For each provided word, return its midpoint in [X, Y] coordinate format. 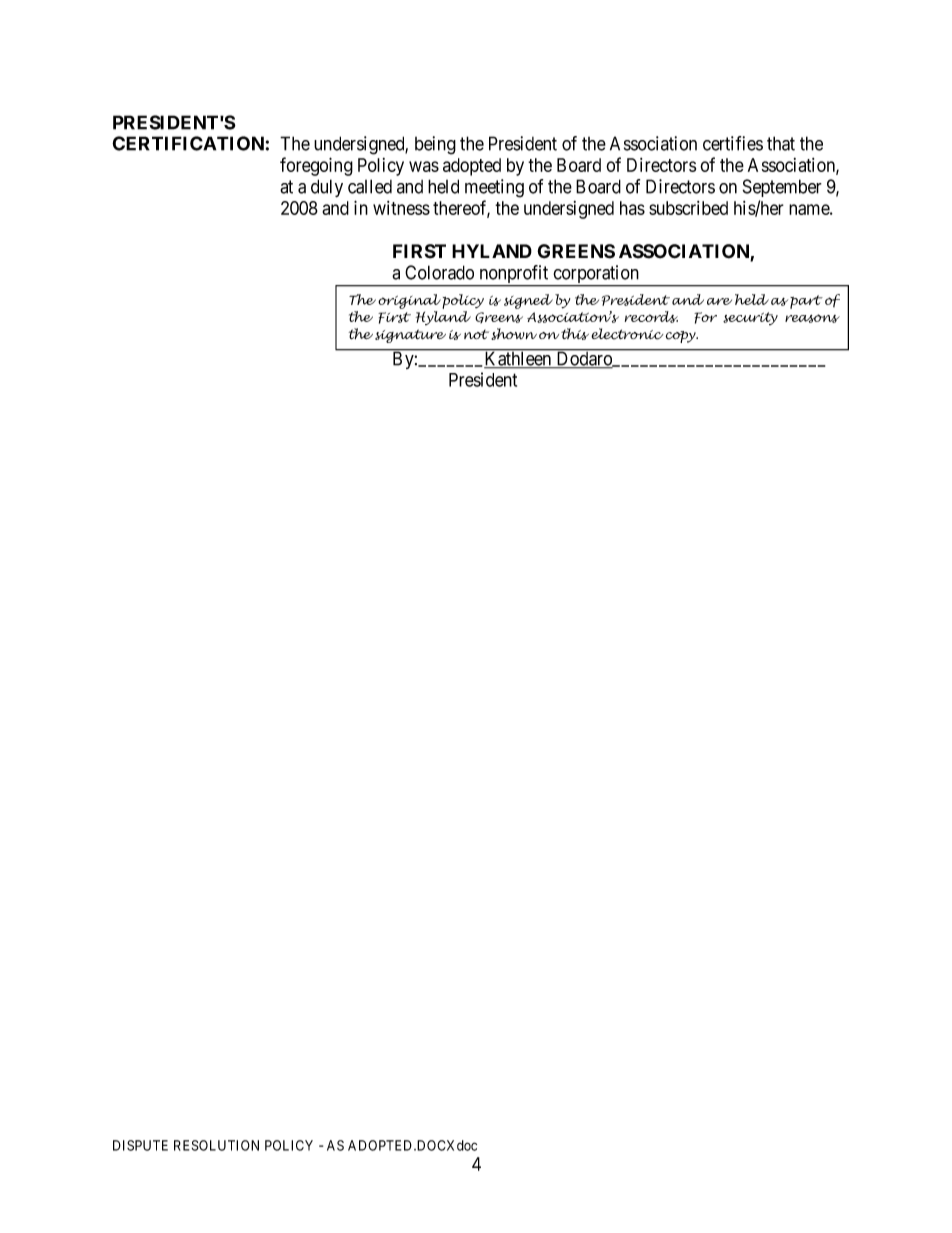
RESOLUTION [216, 1145]
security [750, 318]
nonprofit [514, 275]
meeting [494, 188]
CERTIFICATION [188, 143]
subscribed [688, 208]
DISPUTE [140, 1145]
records [651, 317]
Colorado [439, 272]
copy [681, 337]
